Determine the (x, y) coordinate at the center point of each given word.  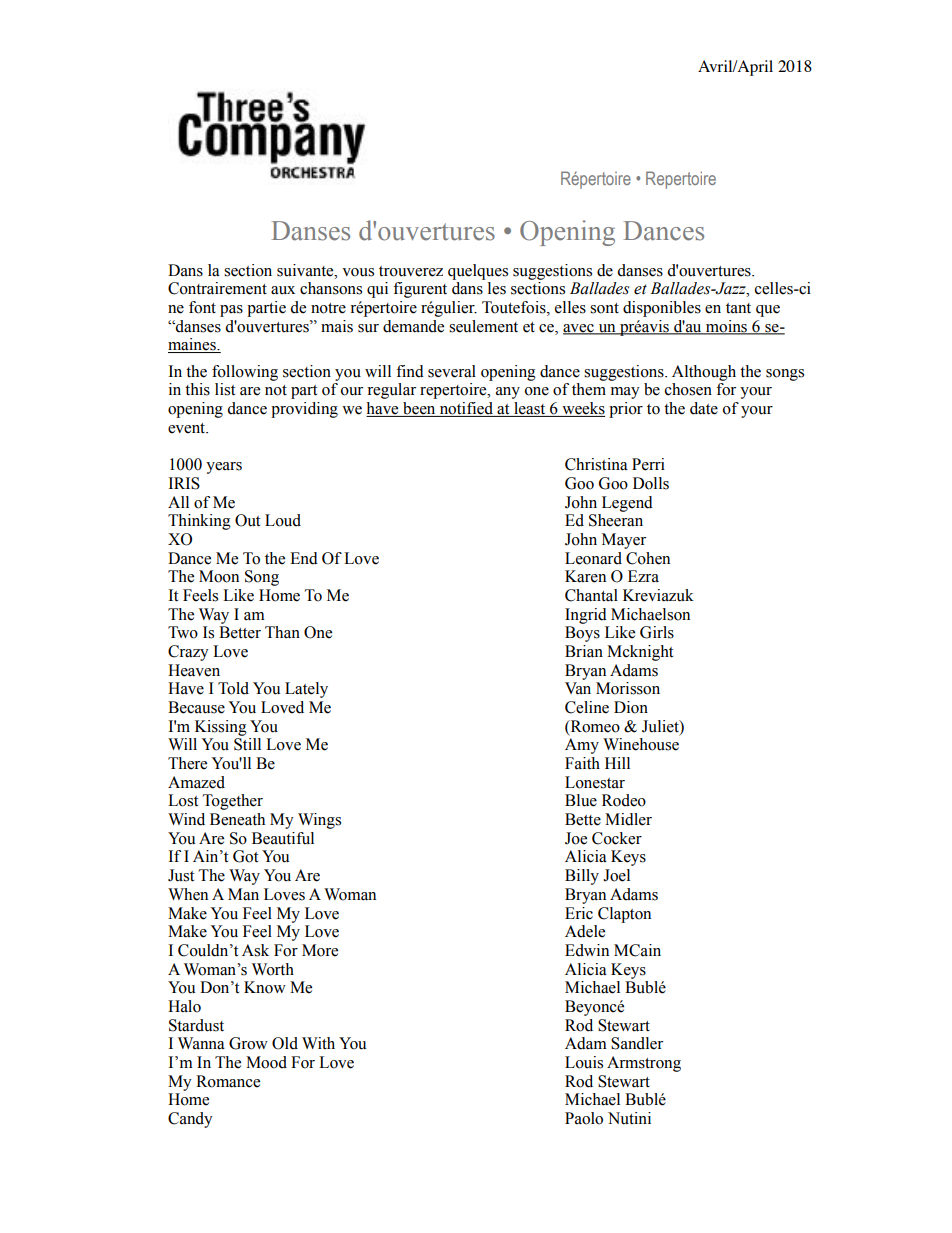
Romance (228, 1081)
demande (413, 326)
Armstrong (644, 1064)
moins (726, 327)
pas (231, 311)
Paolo (584, 1118)
